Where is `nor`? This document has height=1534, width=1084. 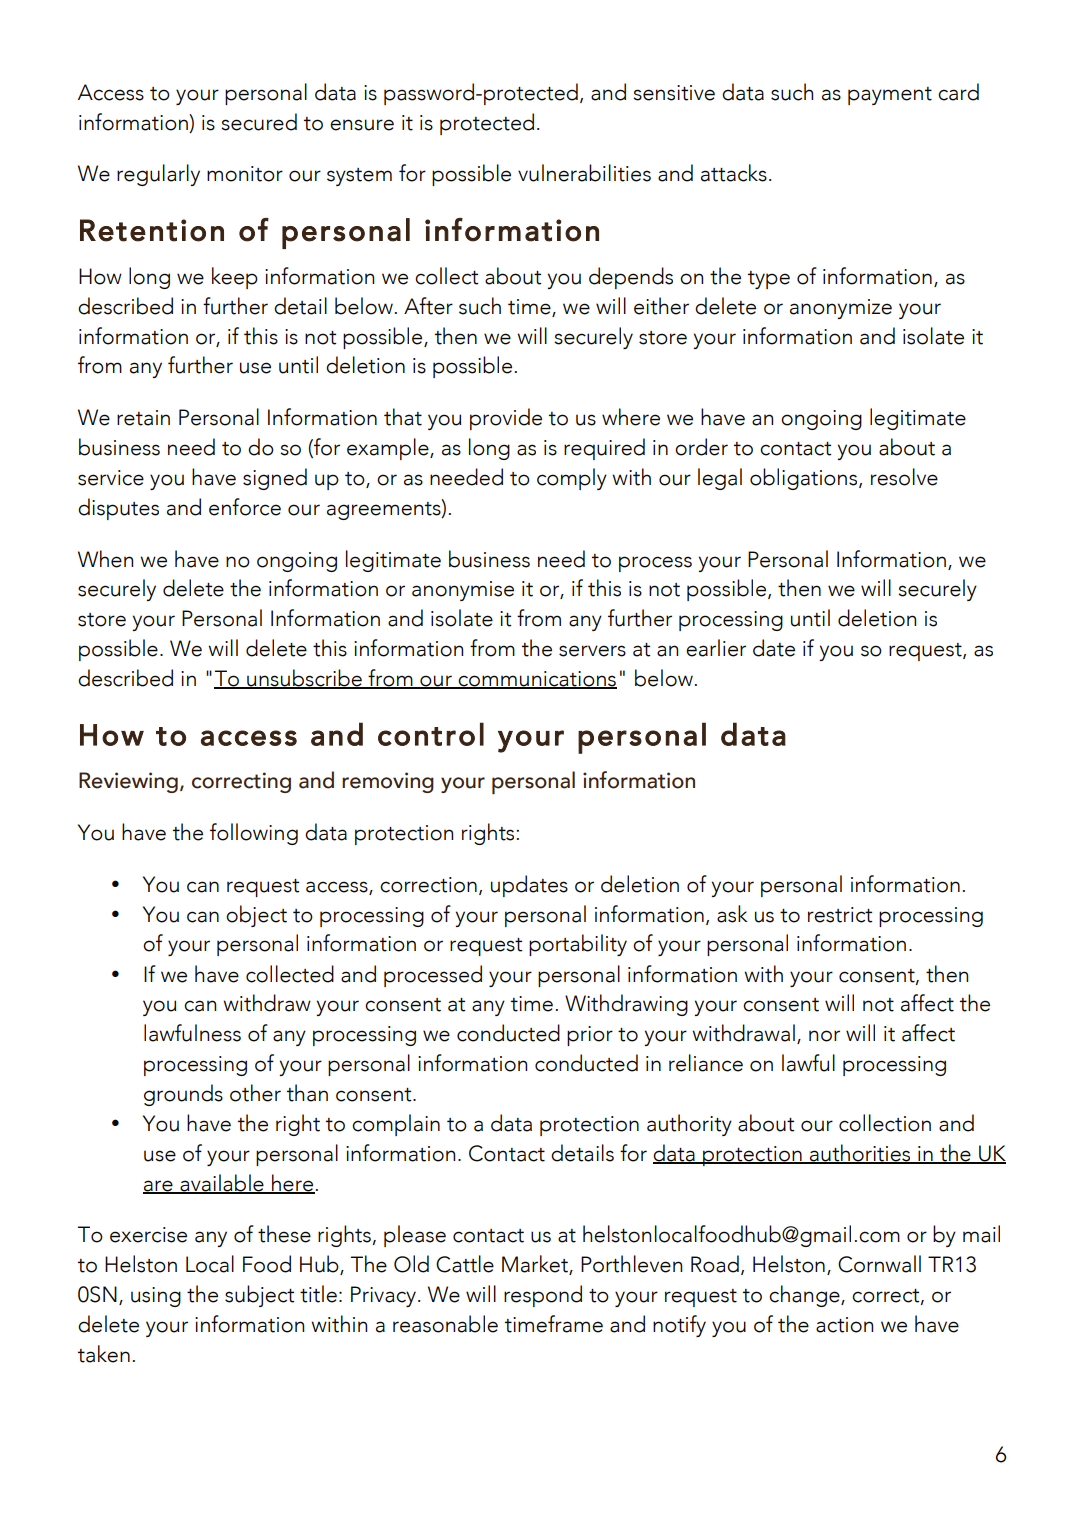 nor is located at coordinates (824, 1036).
